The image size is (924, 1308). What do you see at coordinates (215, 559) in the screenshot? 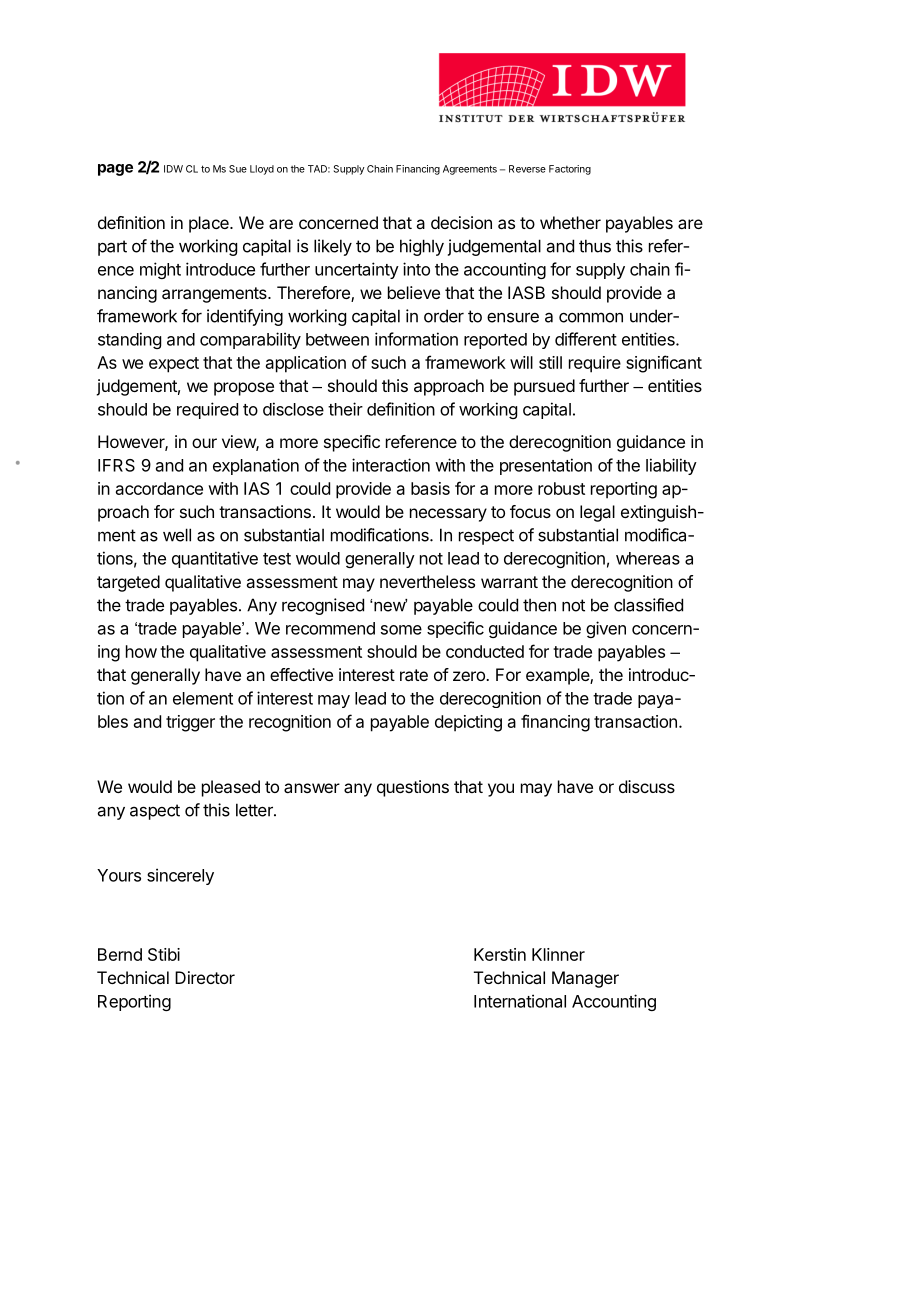
I see `quantitative` at bounding box center [215, 559].
